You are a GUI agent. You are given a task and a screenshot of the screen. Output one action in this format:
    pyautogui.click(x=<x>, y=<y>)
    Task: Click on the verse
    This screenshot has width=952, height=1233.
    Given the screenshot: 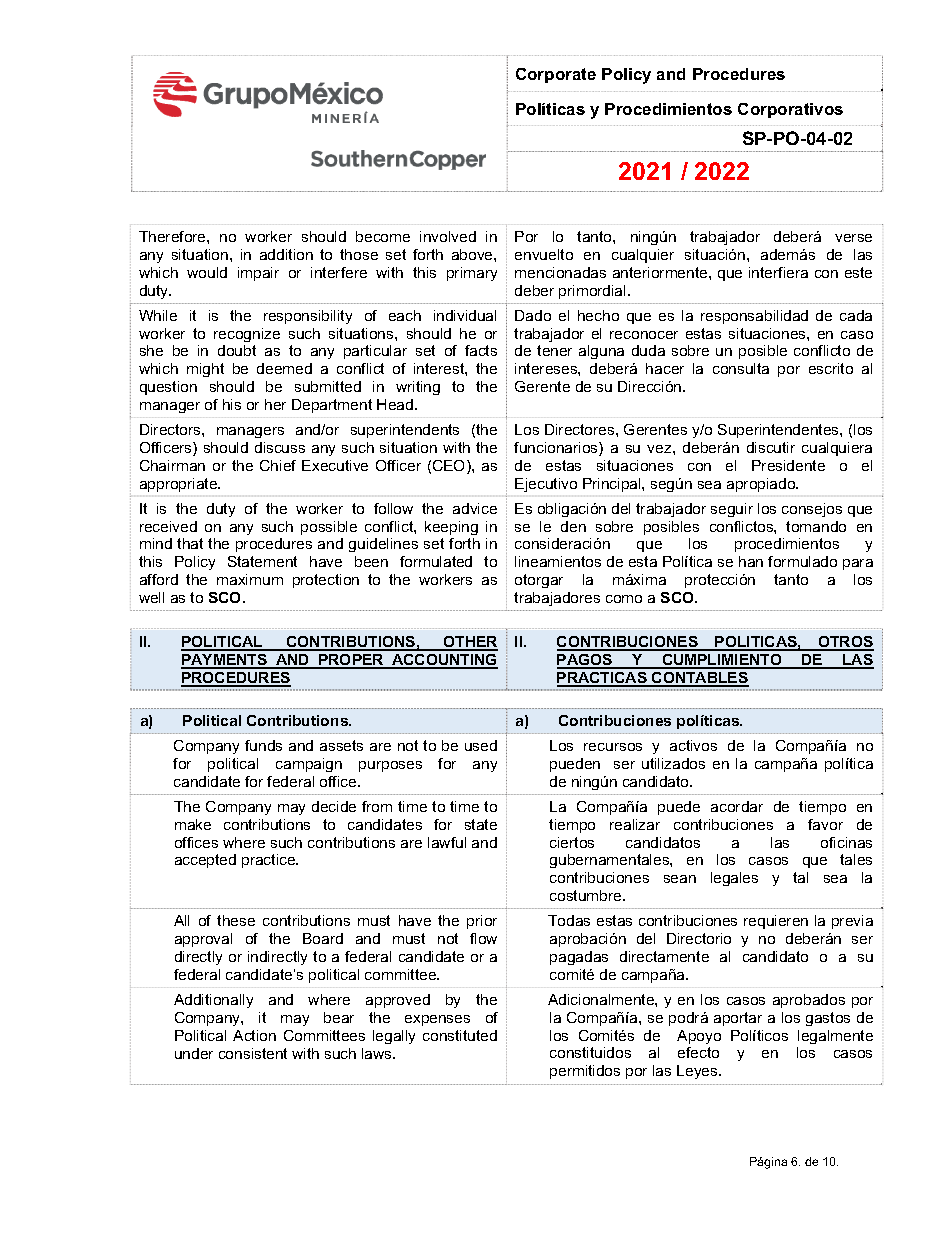 What is the action you would take?
    pyautogui.click(x=853, y=238)
